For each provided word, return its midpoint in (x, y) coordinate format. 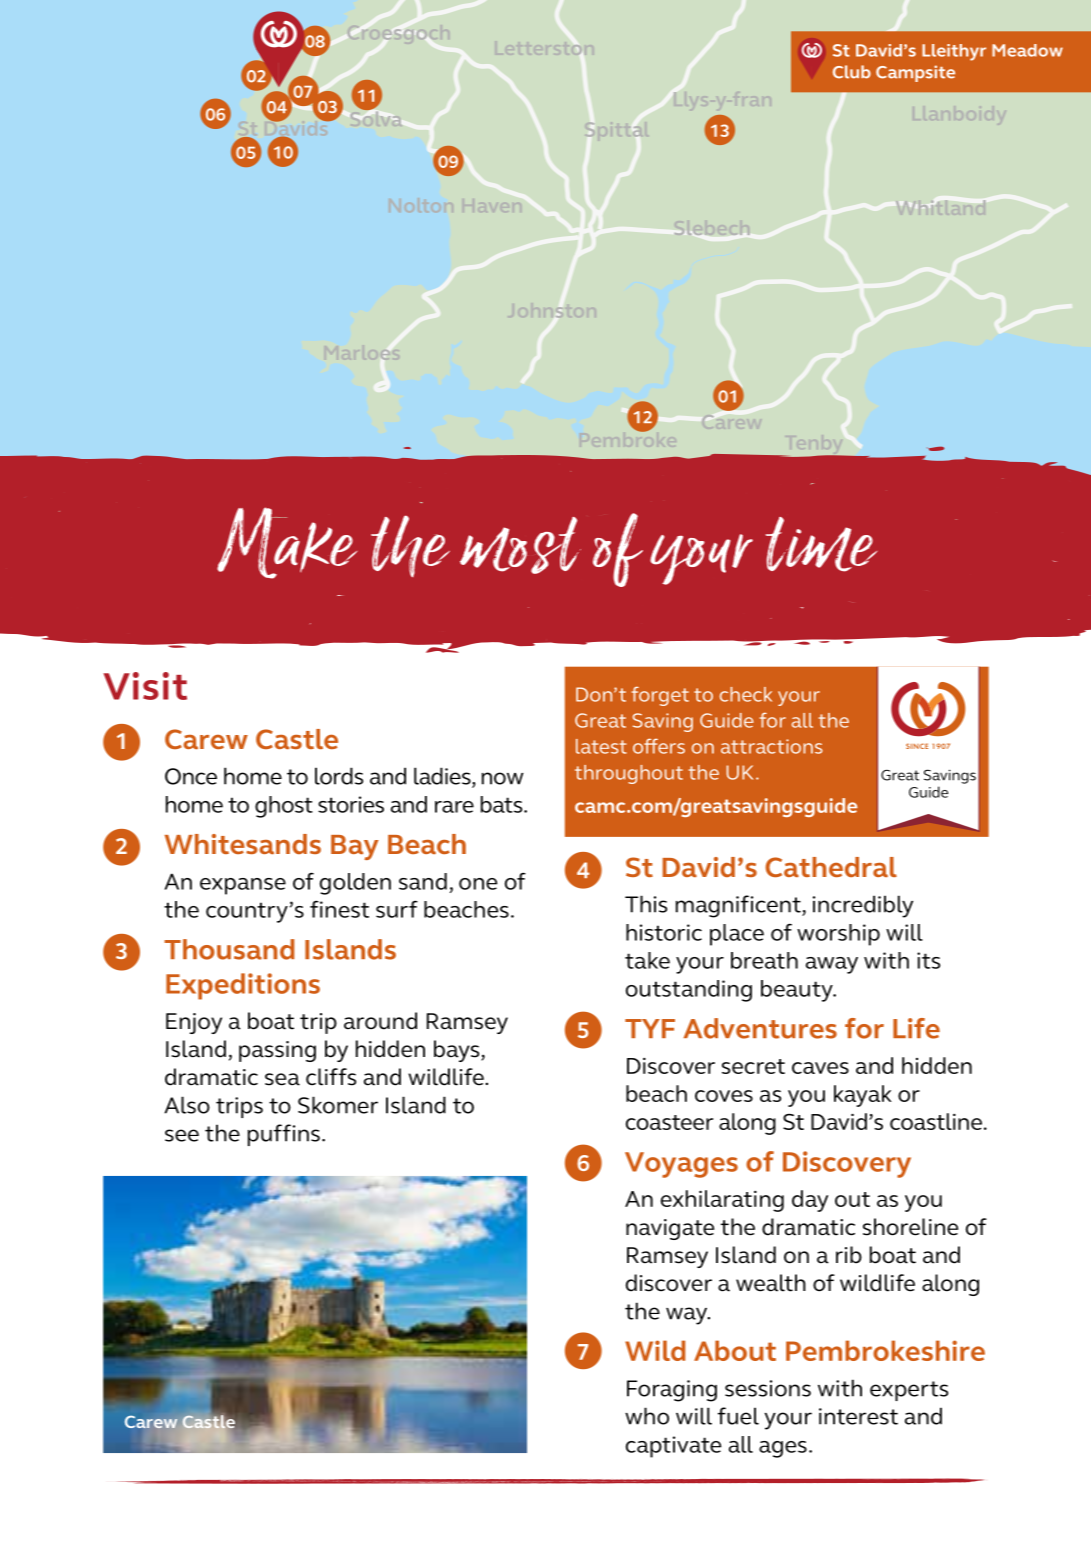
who (647, 1416)
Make (287, 543)
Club (852, 72)
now (503, 778)
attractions (772, 746)
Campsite (915, 73)
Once (191, 776)
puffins (284, 1135)
